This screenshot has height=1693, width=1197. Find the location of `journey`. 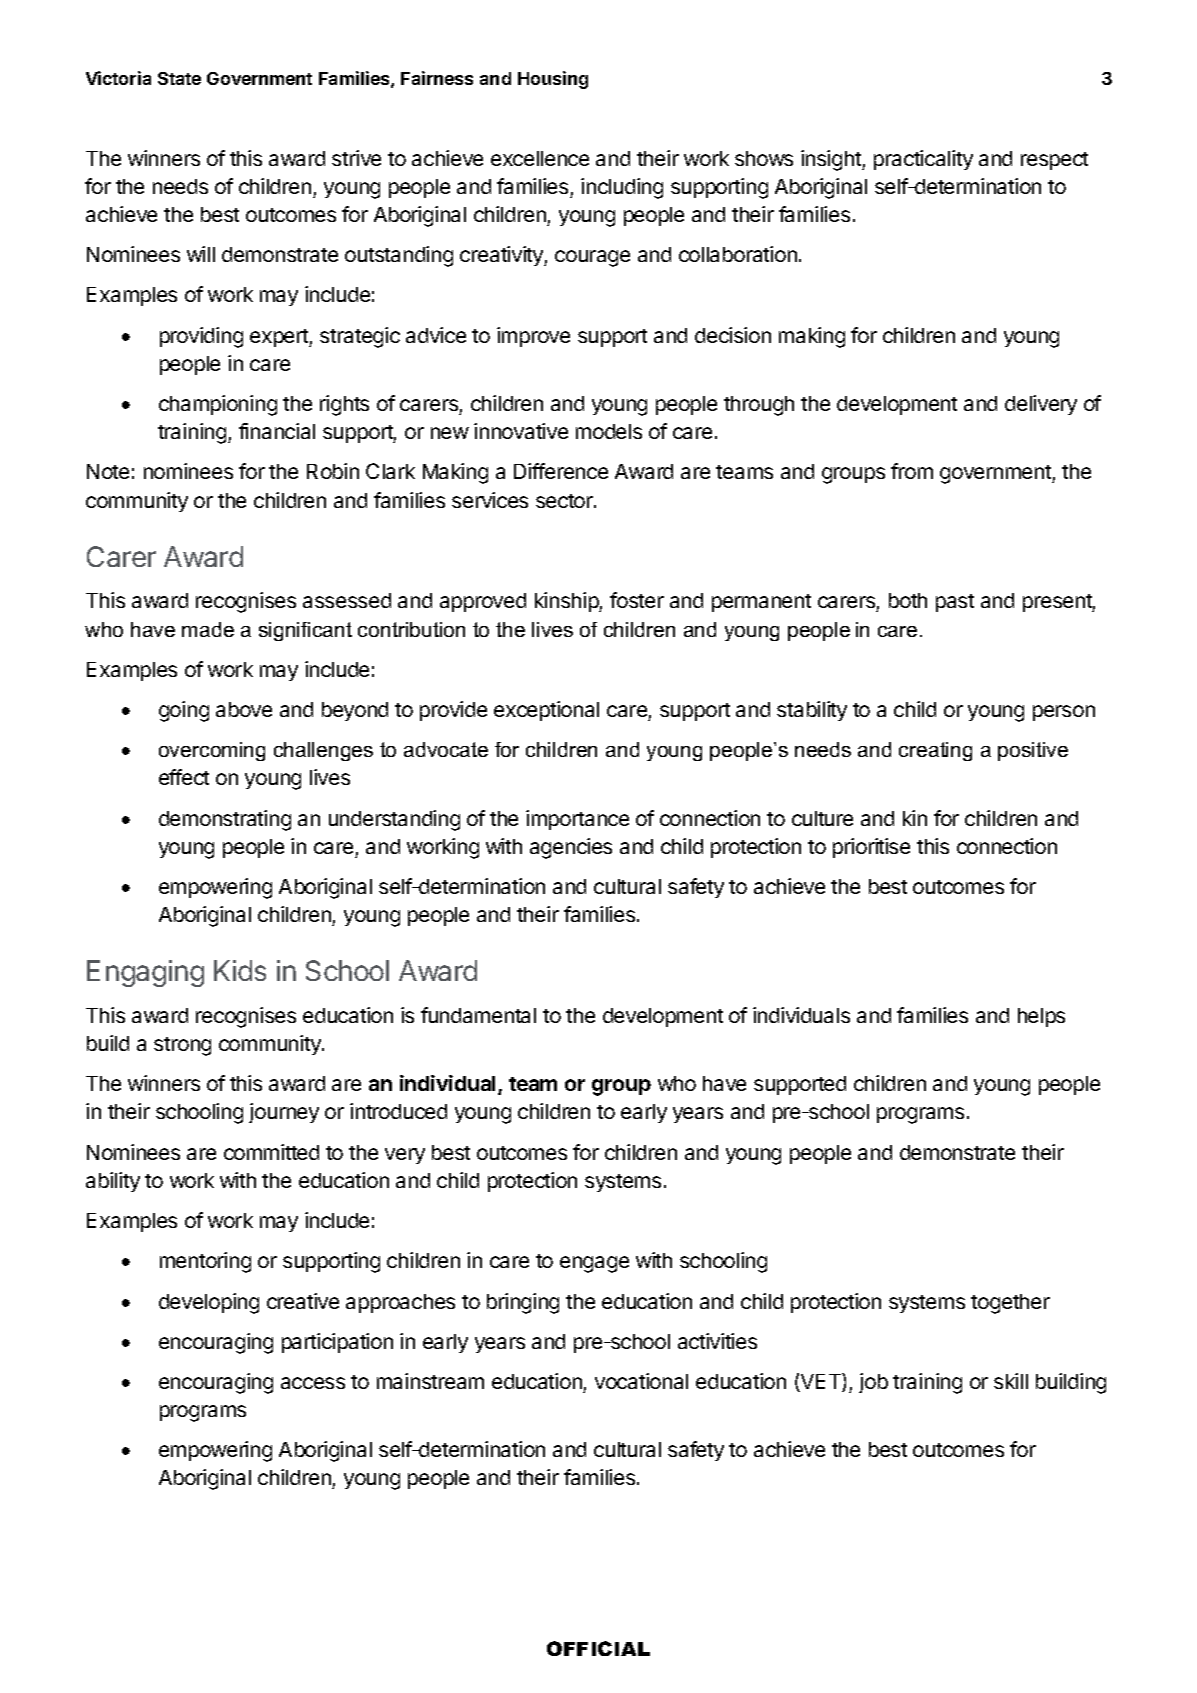

journey is located at coordinates (284, 1113).
